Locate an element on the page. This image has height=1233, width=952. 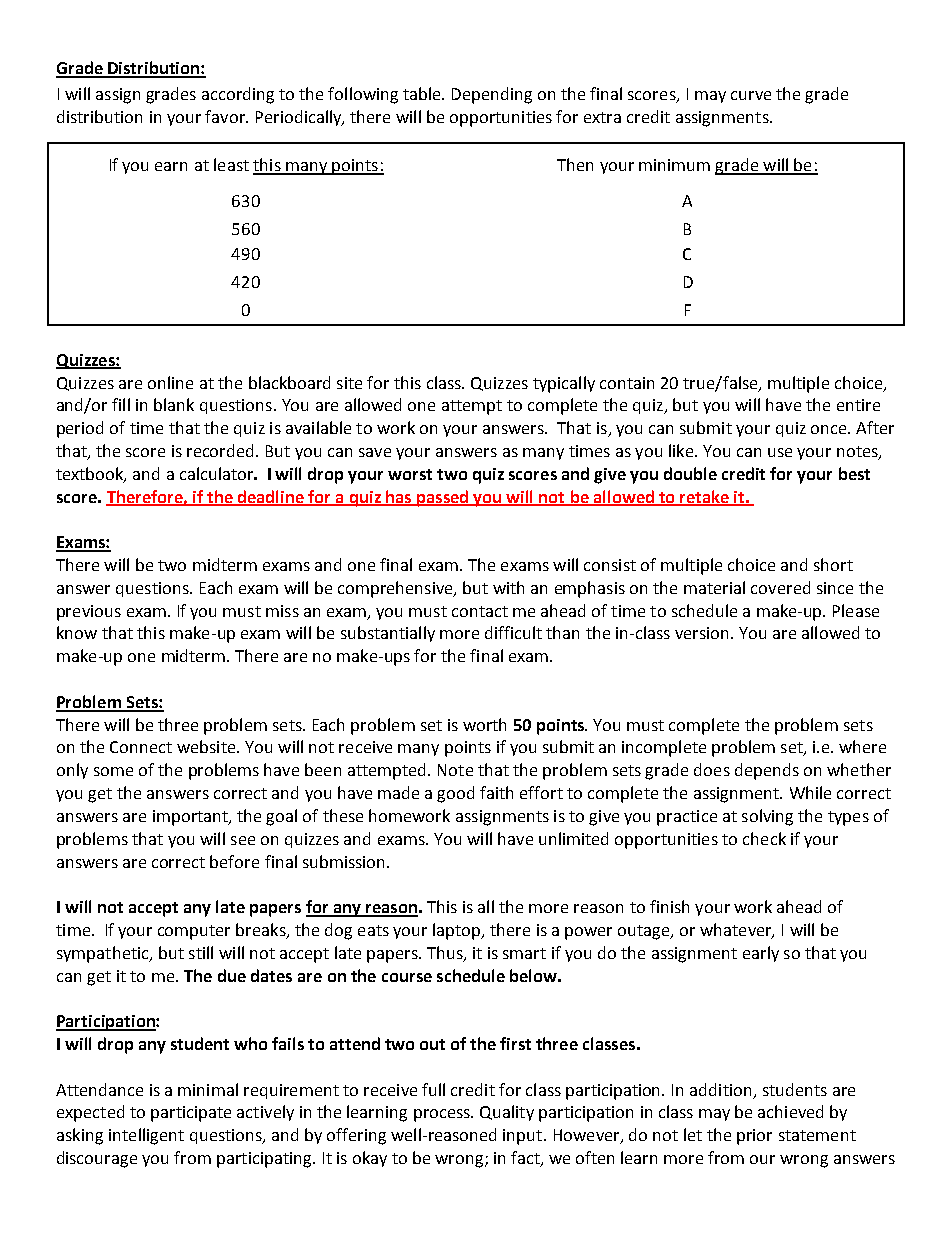
favor is located at coordinates (226, 116).
